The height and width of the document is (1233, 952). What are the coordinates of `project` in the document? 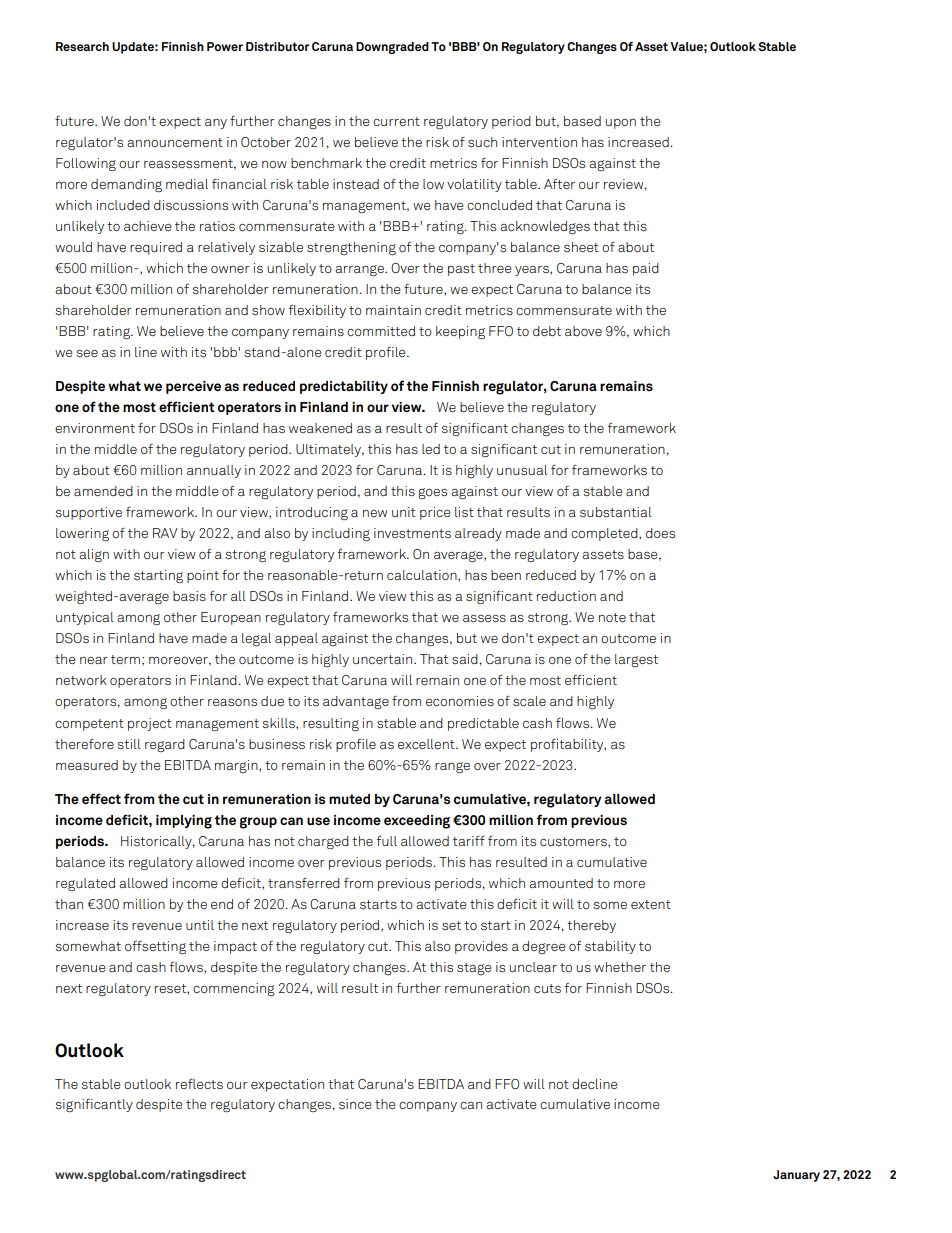 It's located at (150, 724).
